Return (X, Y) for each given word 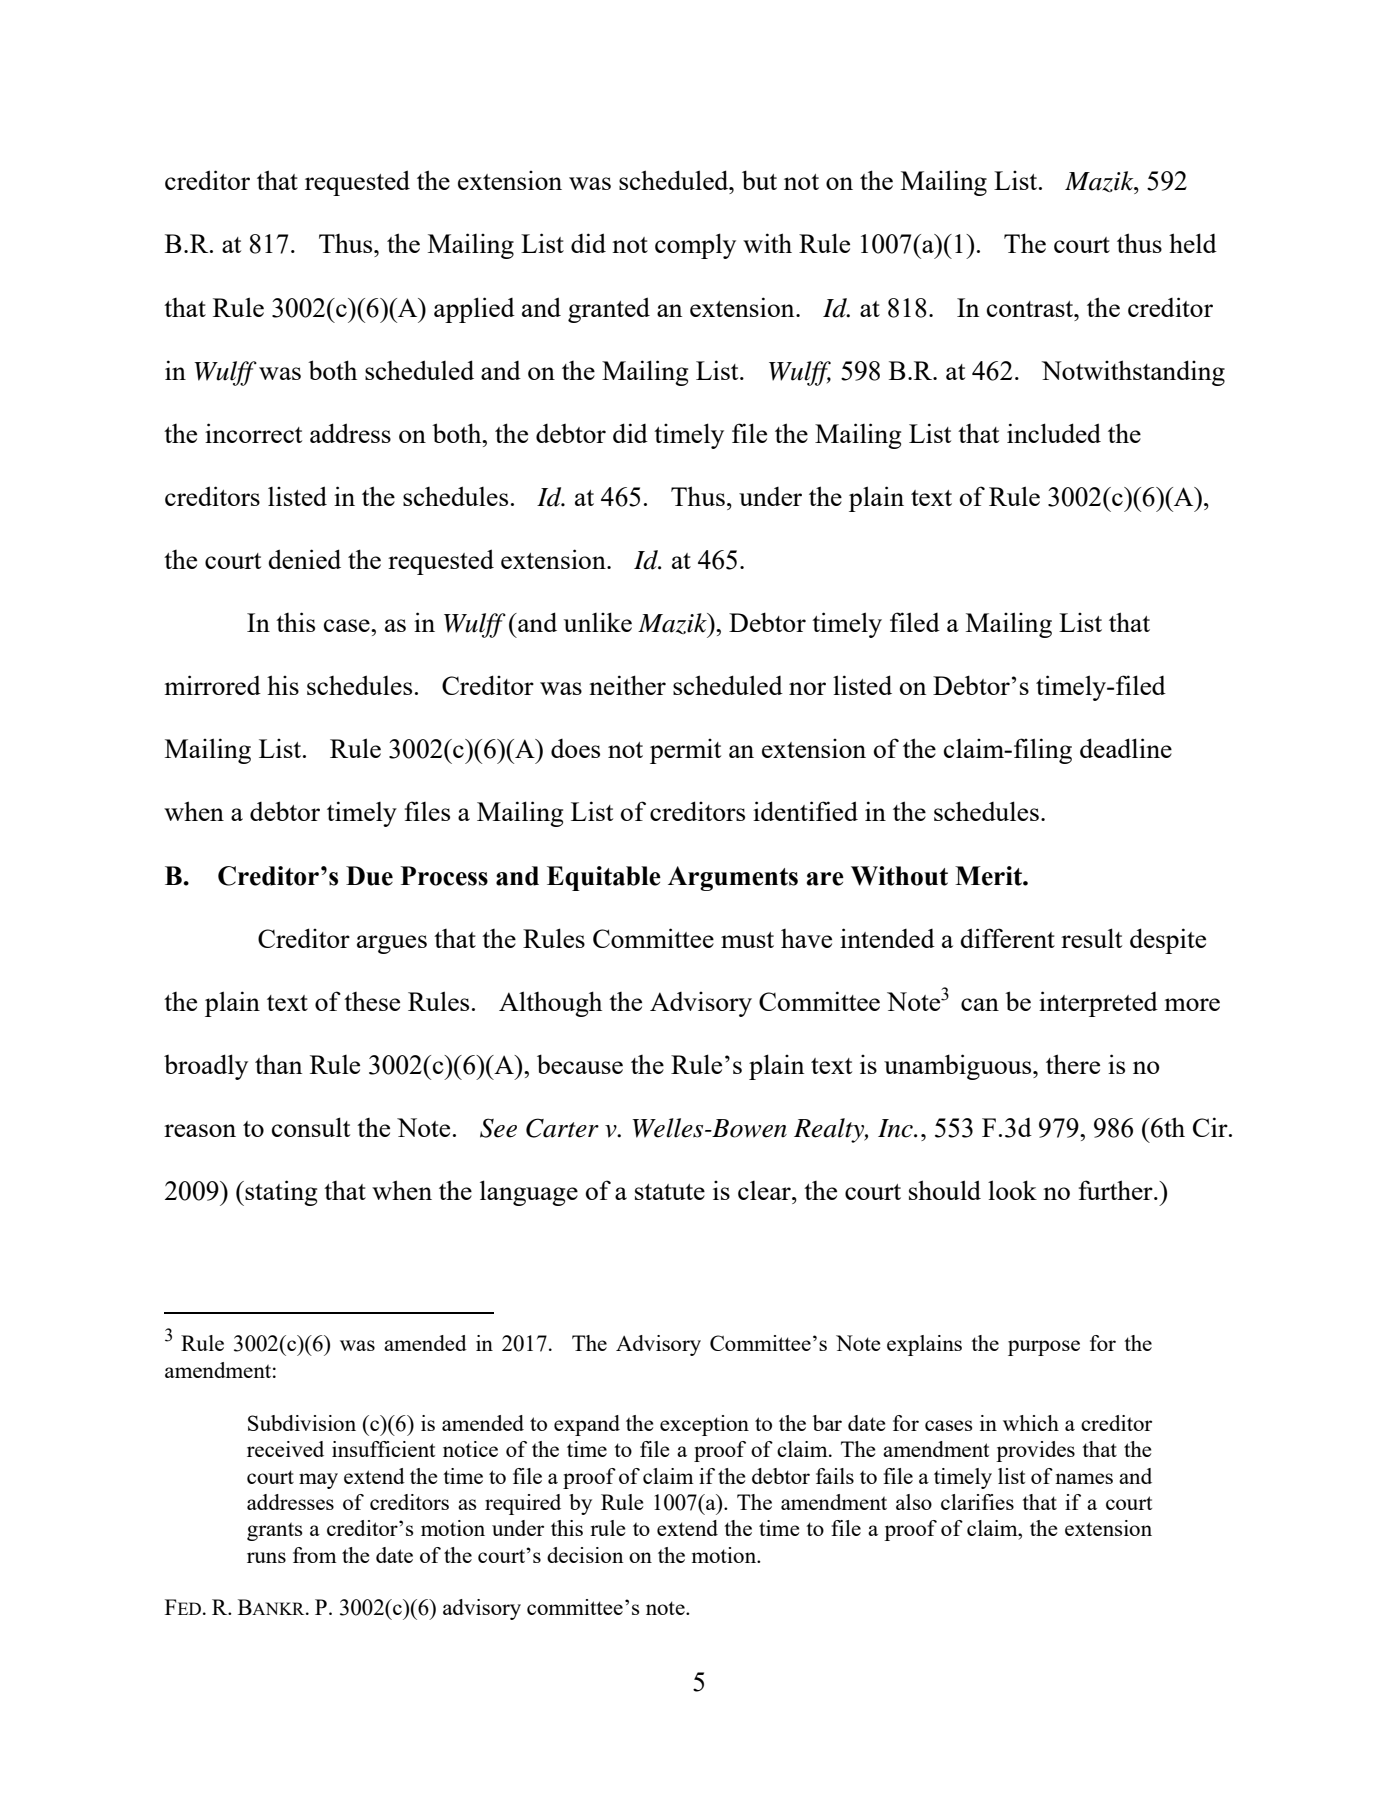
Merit (989, 876)
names (1084, 1478)
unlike (598, 622)
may (318, 1481)
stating (280, 1193)
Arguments (733, 878)
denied (304, 559)
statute (670, 1192)
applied (474, 310)
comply (695, 246)
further (1117, 1190)
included (1054, 433)
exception (704, 1425)
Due (369, 876)
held (1193, 243)
